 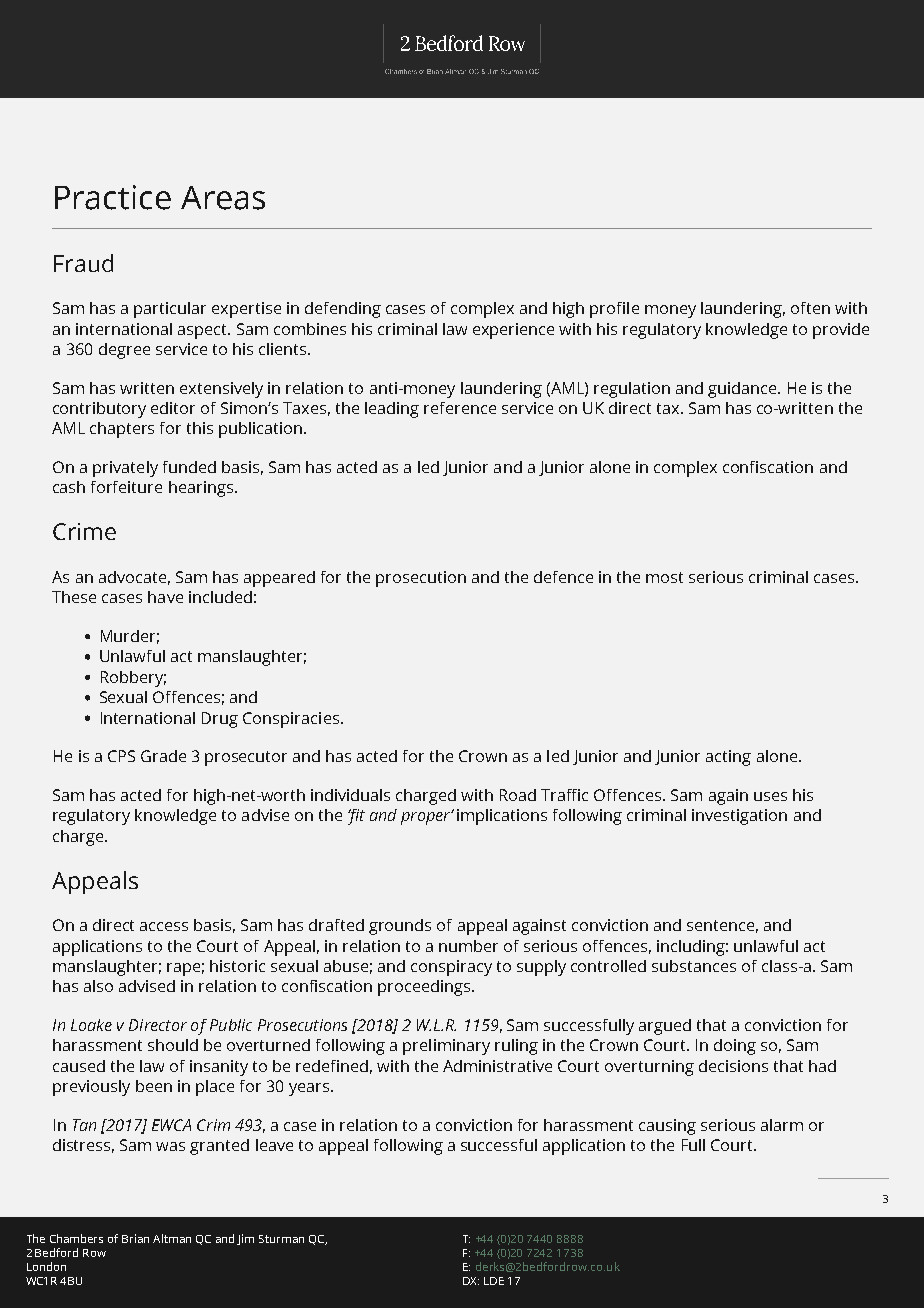 What do you see at coordinates (135, 1238) in the image?
I see `Brian` at bounding box center [135, 1238].
